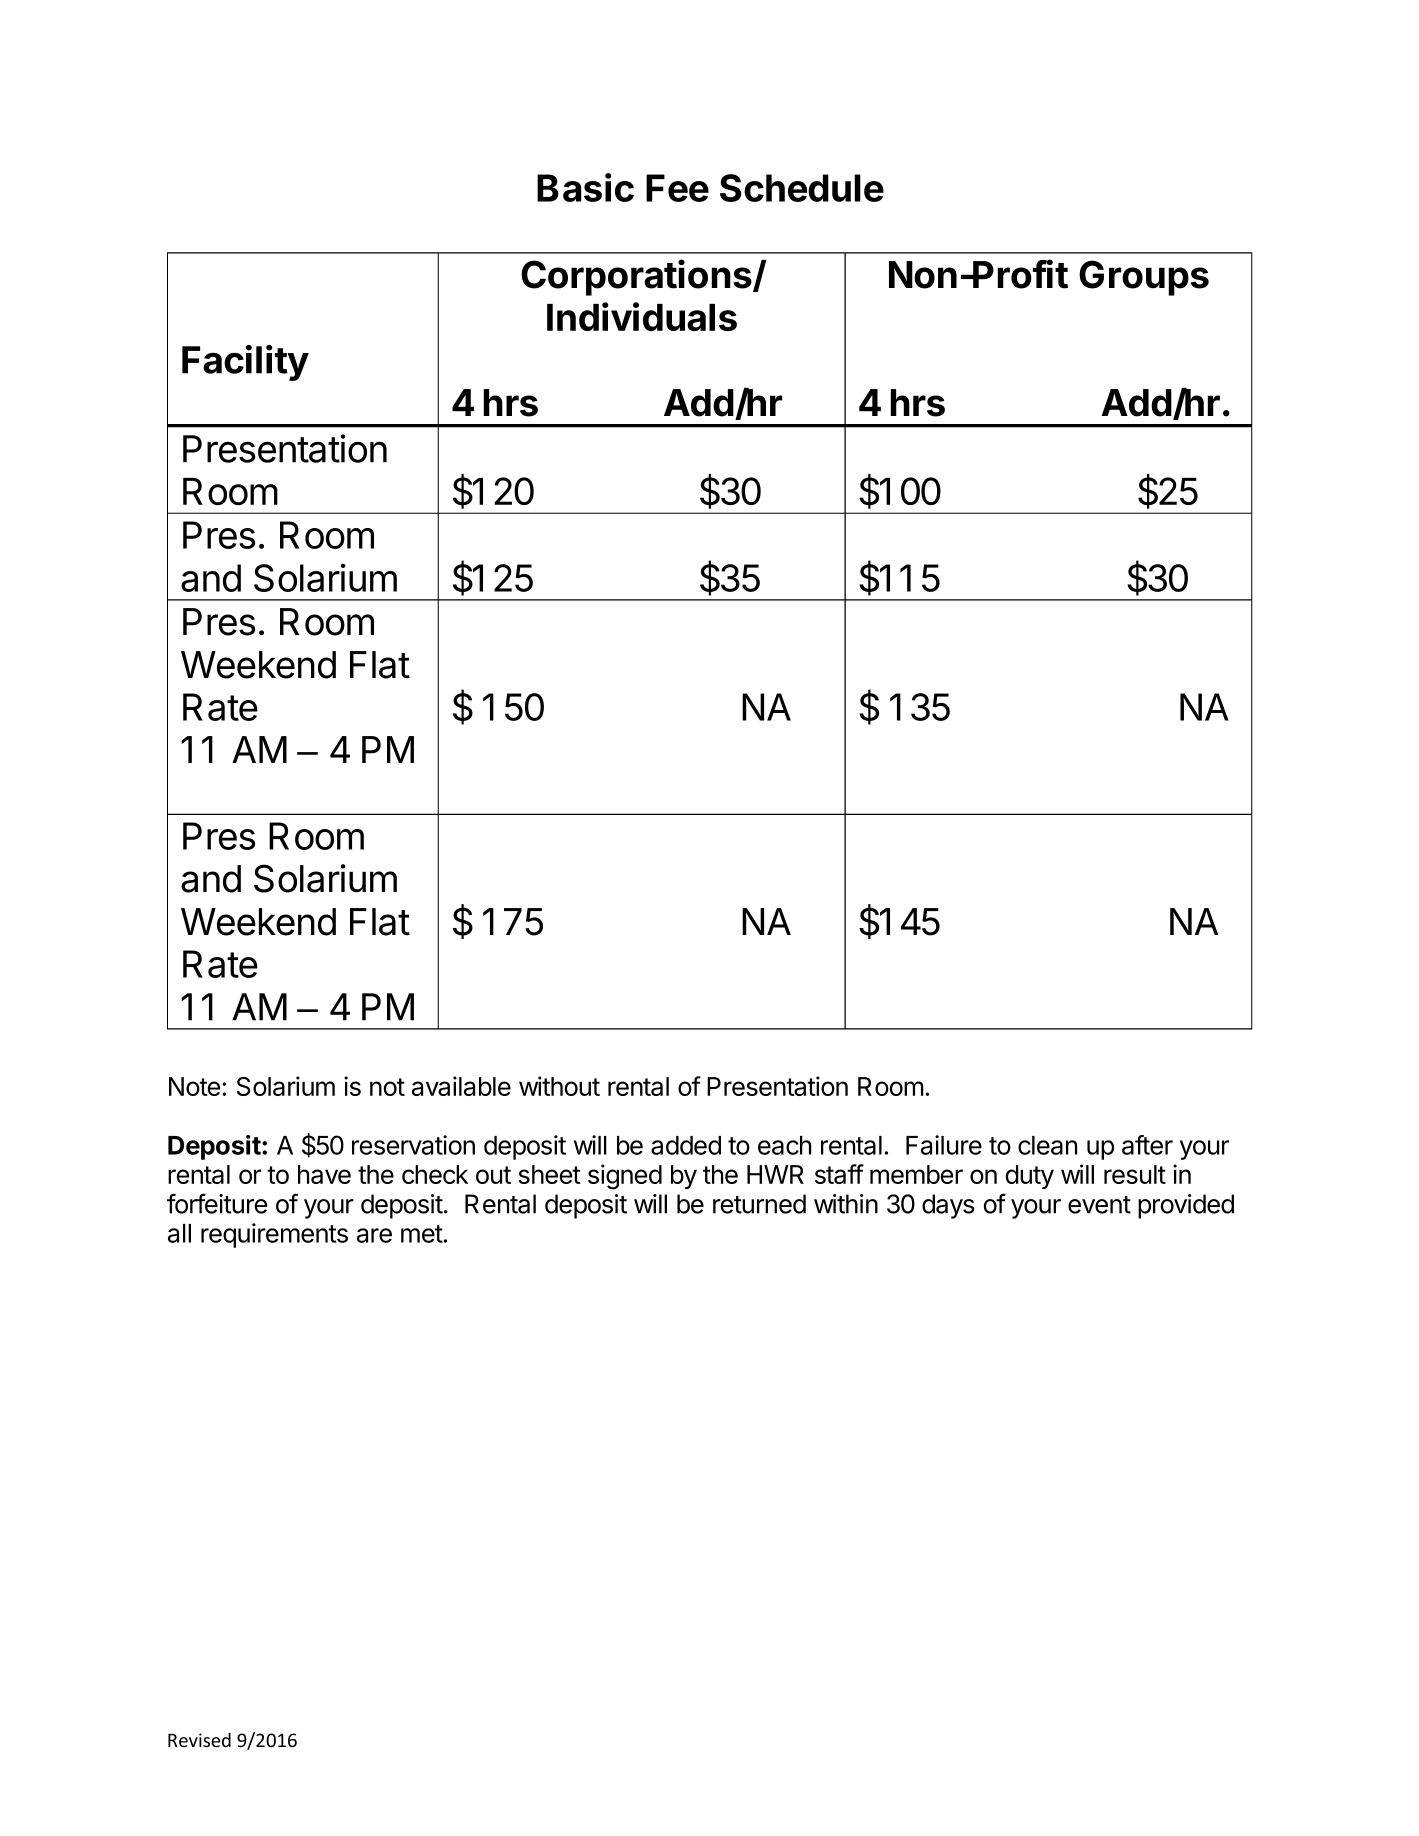 The width and height of the page is (1419, 1836). Describe the element at coordinates (324, 1174) in the page. I see `have` at that location.
